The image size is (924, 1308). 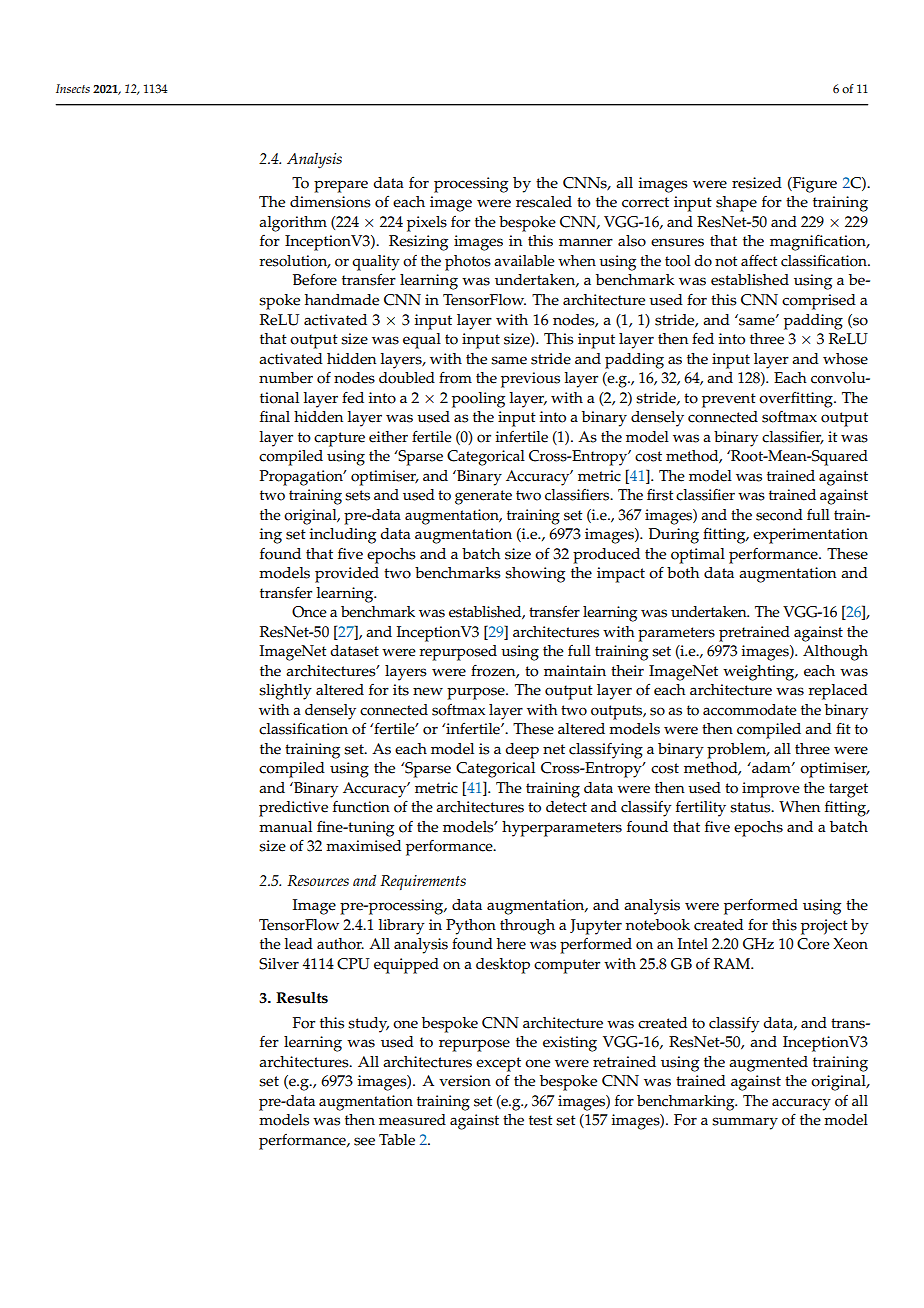 I want to click on prevent, so click(x=729, y=400).
